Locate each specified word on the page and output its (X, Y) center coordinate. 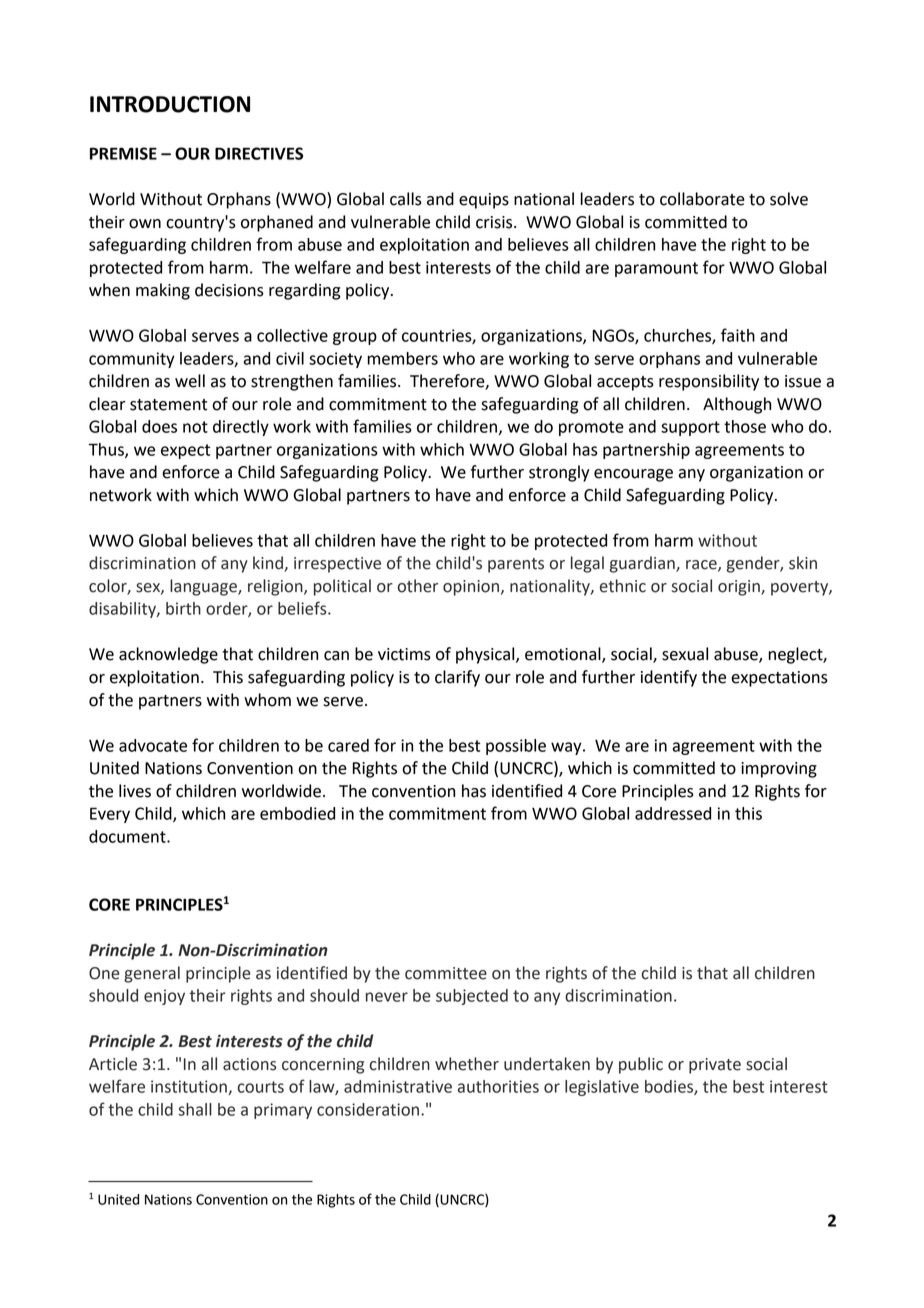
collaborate (702, 199)
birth (183, 608)
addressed (673, 813)
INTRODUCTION (170, 104)
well (190, 381)
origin (740, 588)
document (128, 836)
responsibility (709, 382)
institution (190, 1087)
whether (467, 1064)
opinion (472, 588)
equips (484, 201)
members (403, 358)
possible (516, 747)
